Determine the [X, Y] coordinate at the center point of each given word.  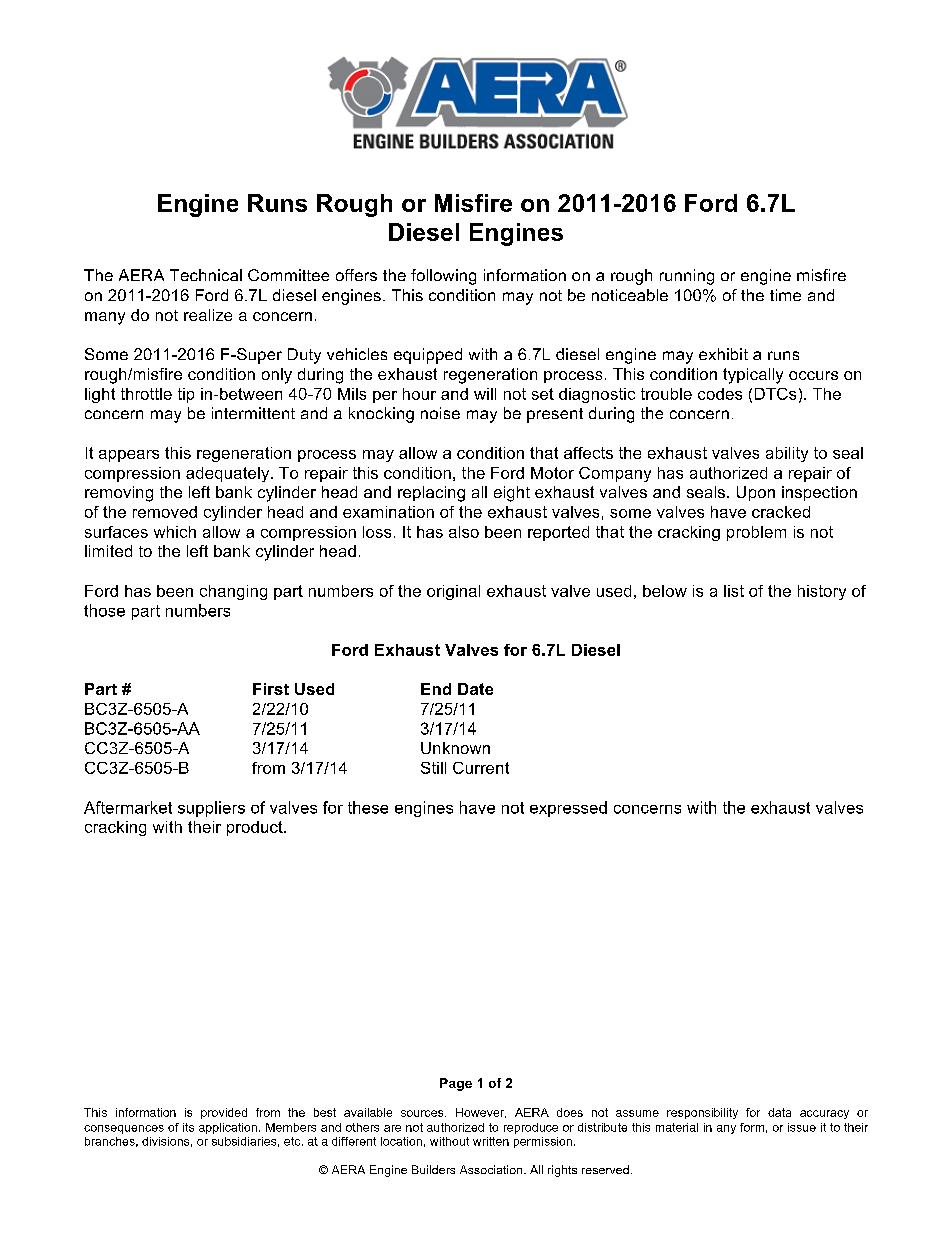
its [188, 1127]
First [271, 689]
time [785, 295]
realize [208, 315]
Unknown [455, 748]
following [443, 277]
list [734, 591]
